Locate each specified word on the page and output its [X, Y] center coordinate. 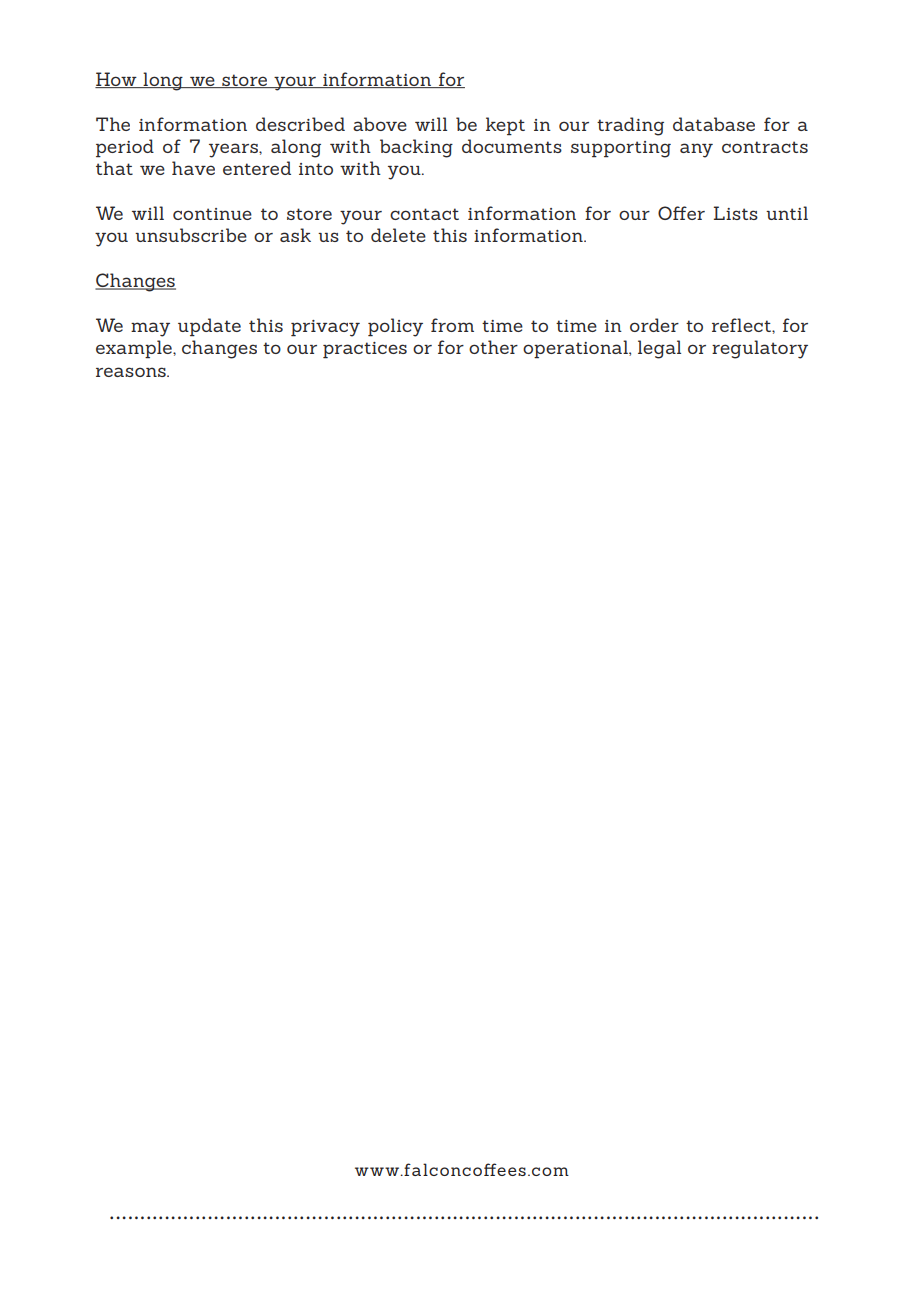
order [654, 325]
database [714, 124]
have [193, 168]
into [316, 169]
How [117, 80]
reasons [132, 372]
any [696, 150]
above [380, 124]
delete [398, 235]
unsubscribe [191, 235]
